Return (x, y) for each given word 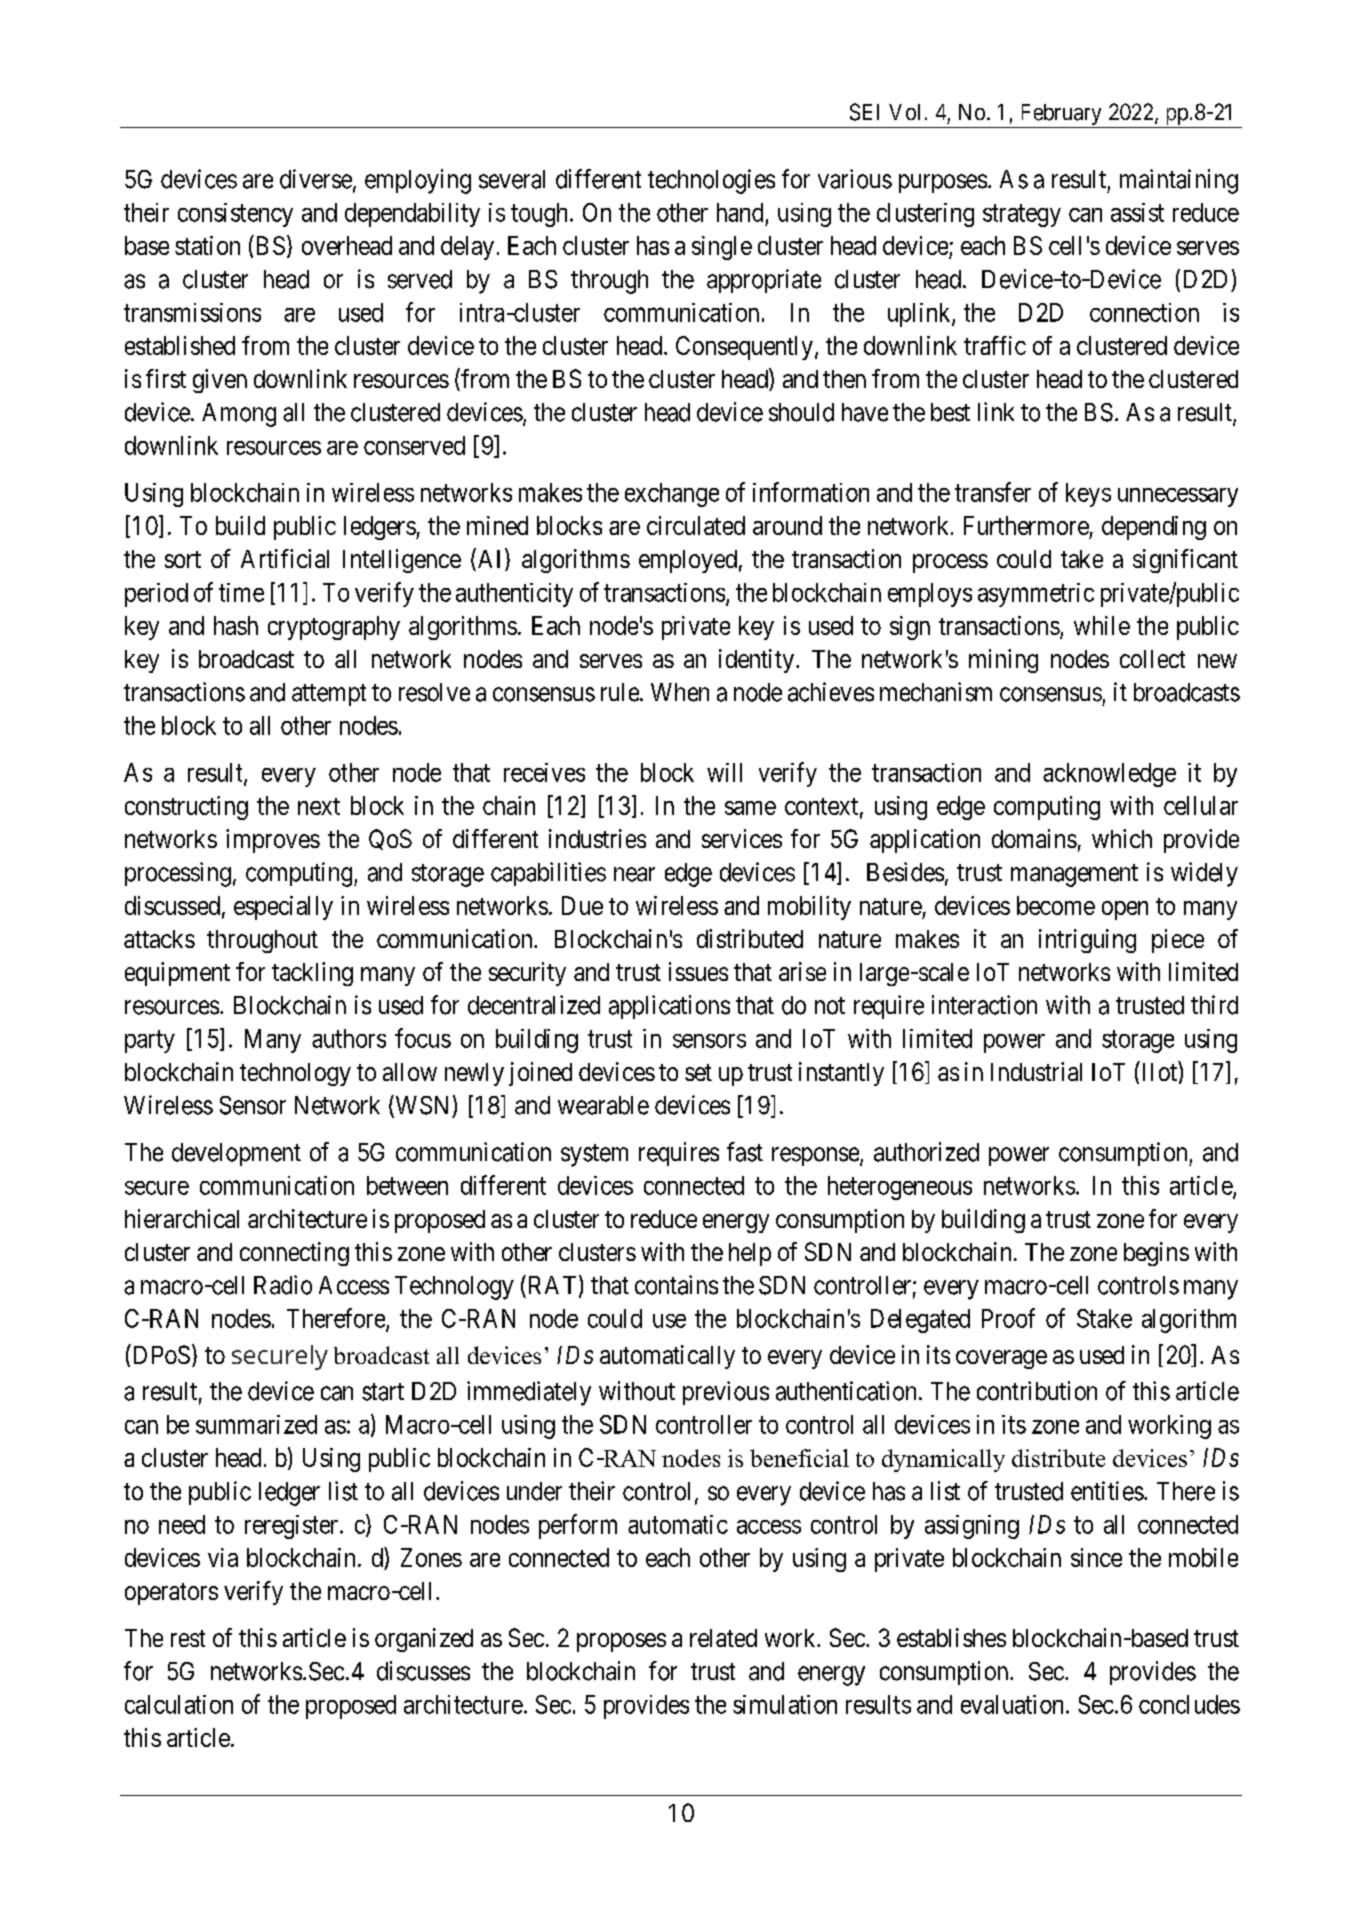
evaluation (1014, 1704)
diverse (317, 180)
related (723, 1638)
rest (188, 1638)
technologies (711, 181)
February (1061, 116)
